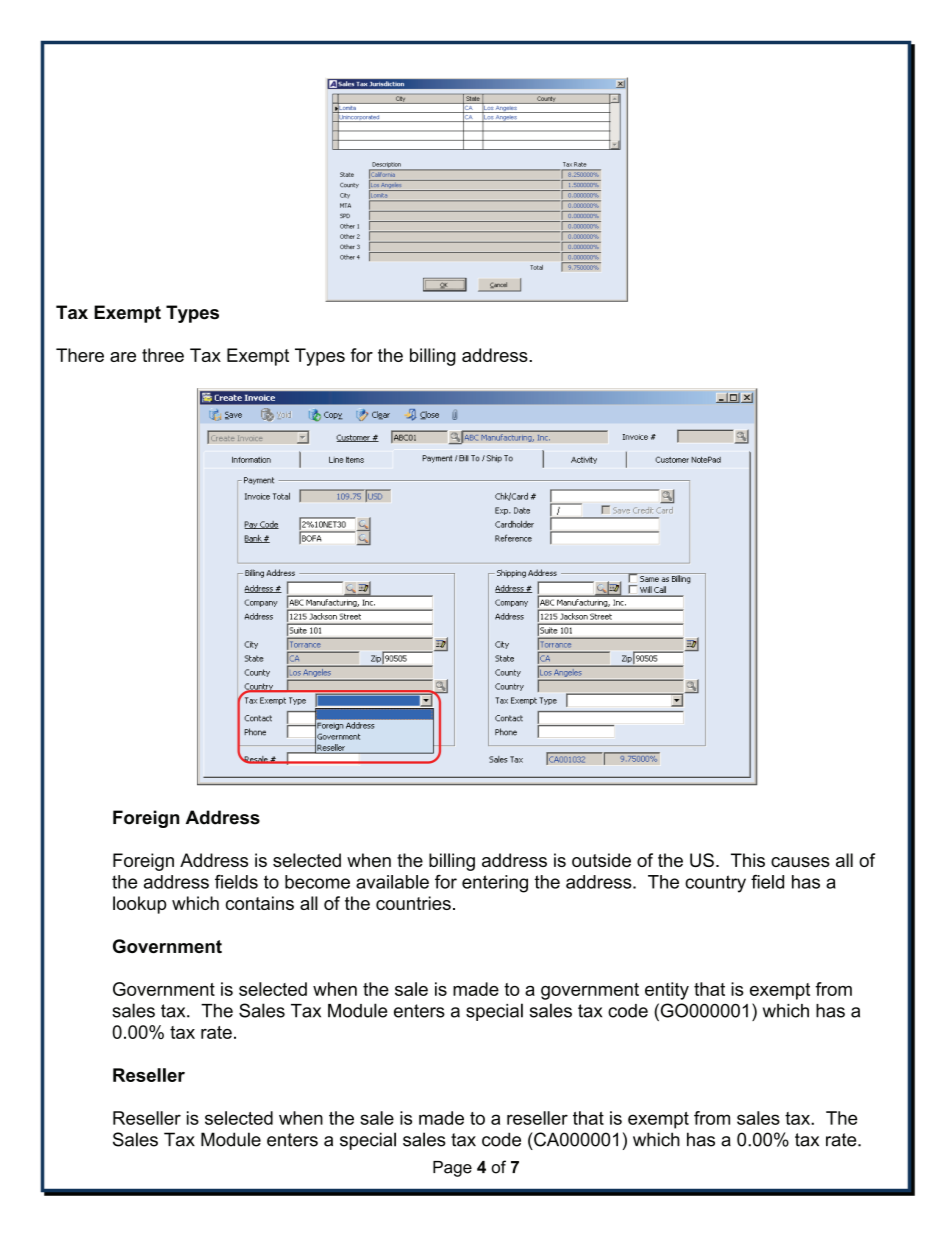  I want to click on There, so click(80, 355).
